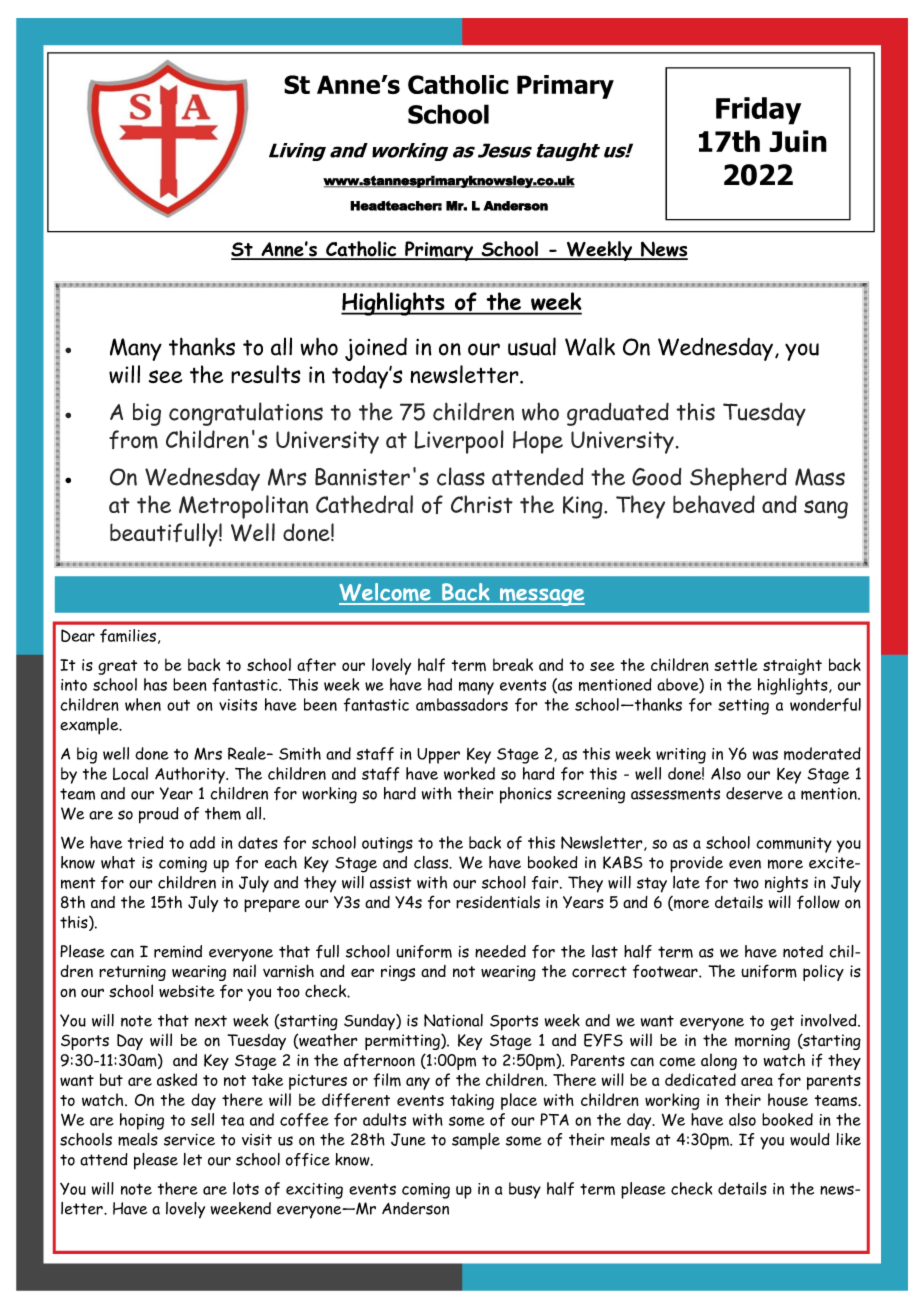 This screenshot has height=1308, width=924. What do you see at coordinates (440, 684) in the screenshot?
I see `had` at bounding box center [440, 684].
